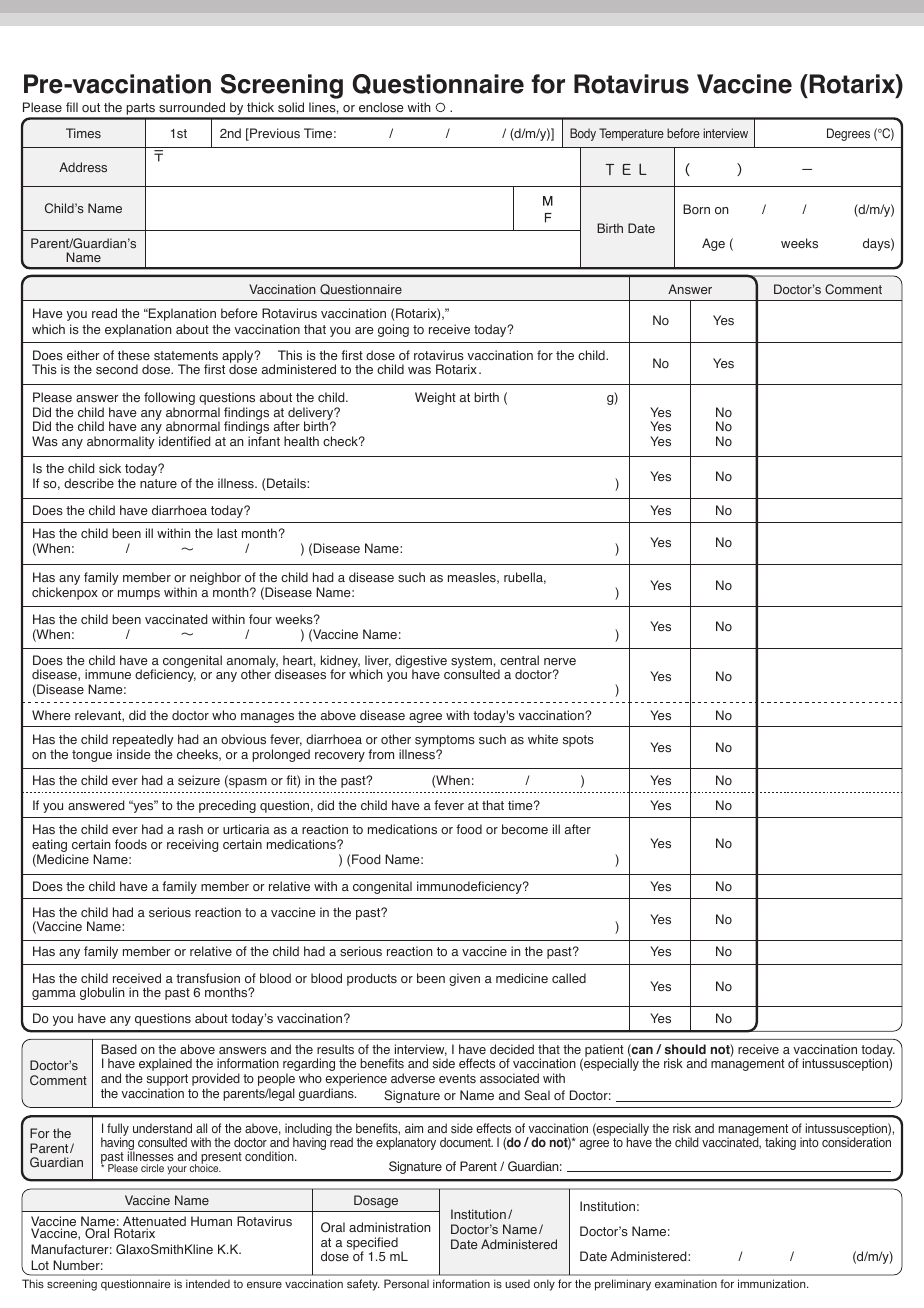 Image resolution: width=924 pixels, height=1308 pixels. I want to click on Born, so click(696, 209).
